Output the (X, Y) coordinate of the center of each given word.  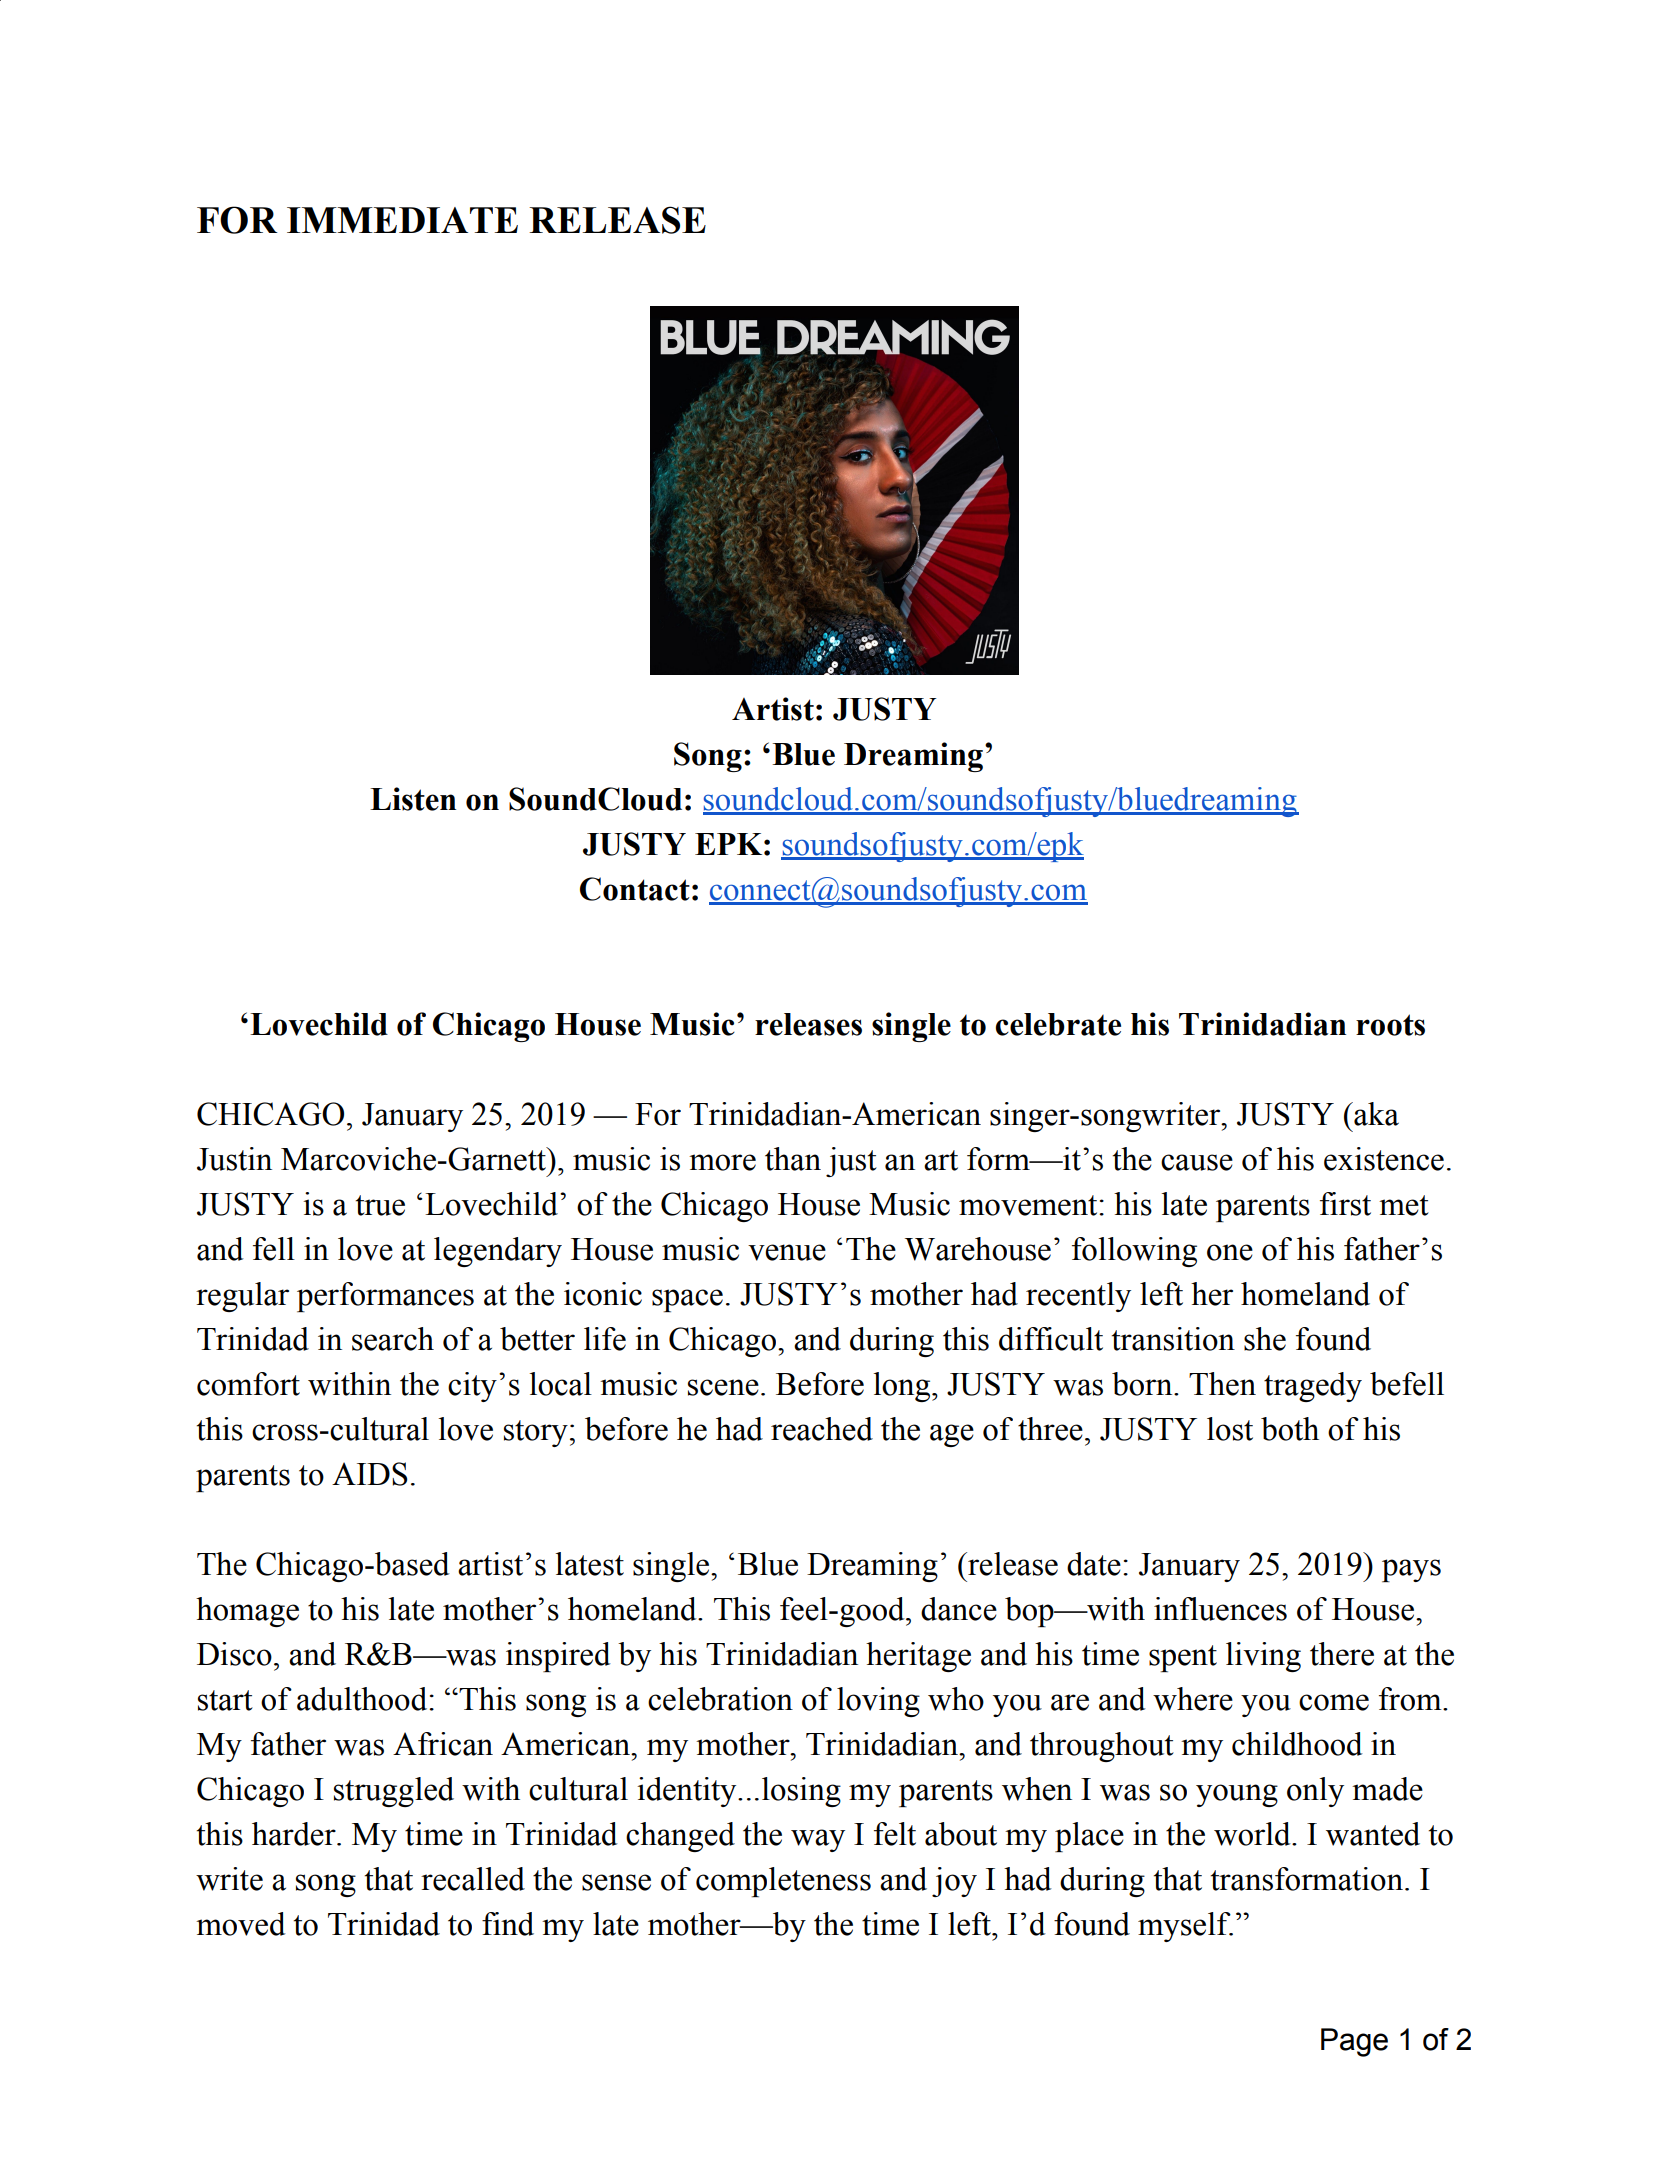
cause (1197, 1162)
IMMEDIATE (402, 220)
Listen (413, 799)
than (793, 1159)
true (380, 1205)
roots (1390, 1025)
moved (241, 1924)
